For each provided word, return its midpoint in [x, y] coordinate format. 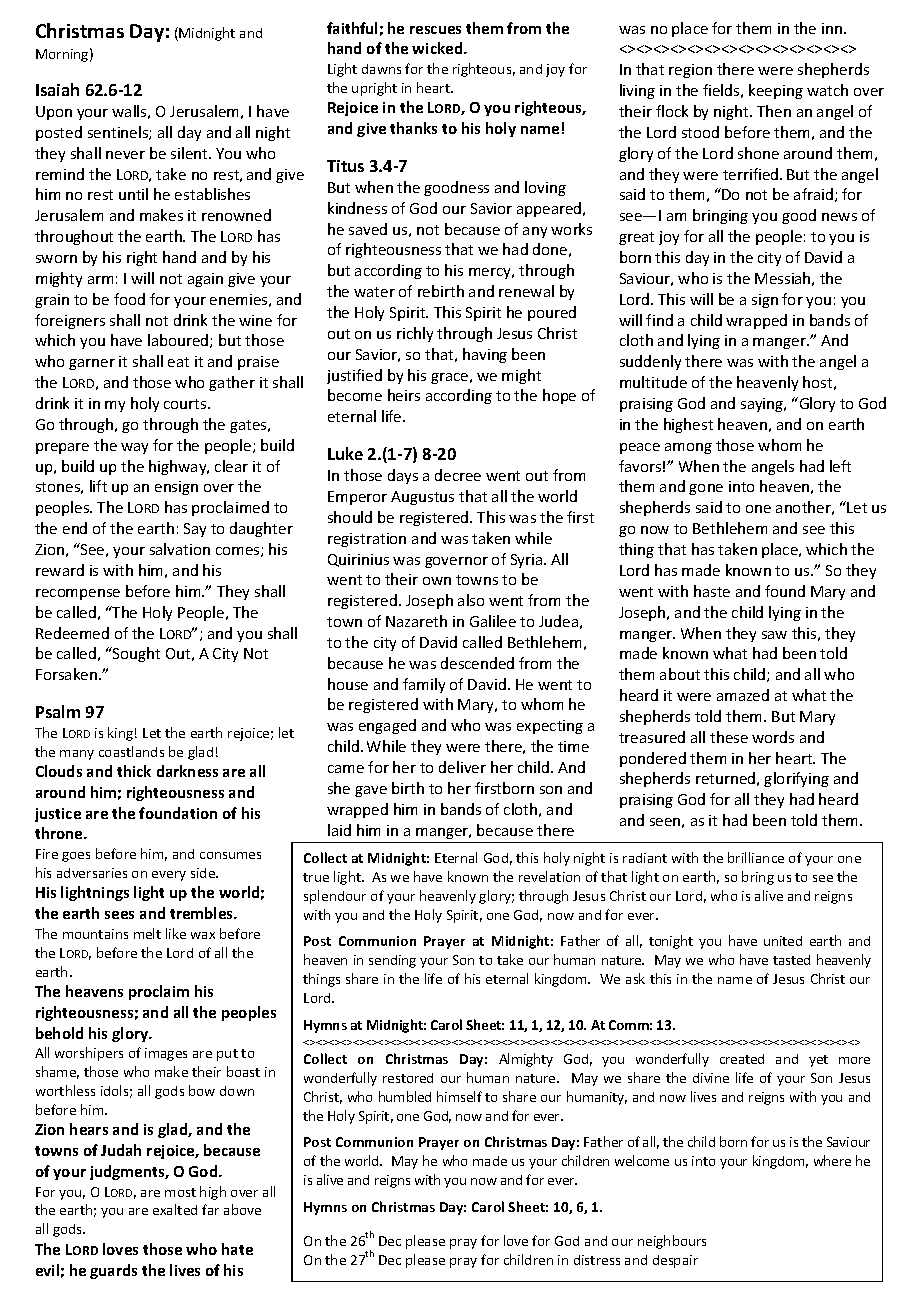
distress [597, 1260]
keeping [776, 91]
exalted [175, 1209]
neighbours [672, 1242]
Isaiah [57, 89]
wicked [438, 48]
